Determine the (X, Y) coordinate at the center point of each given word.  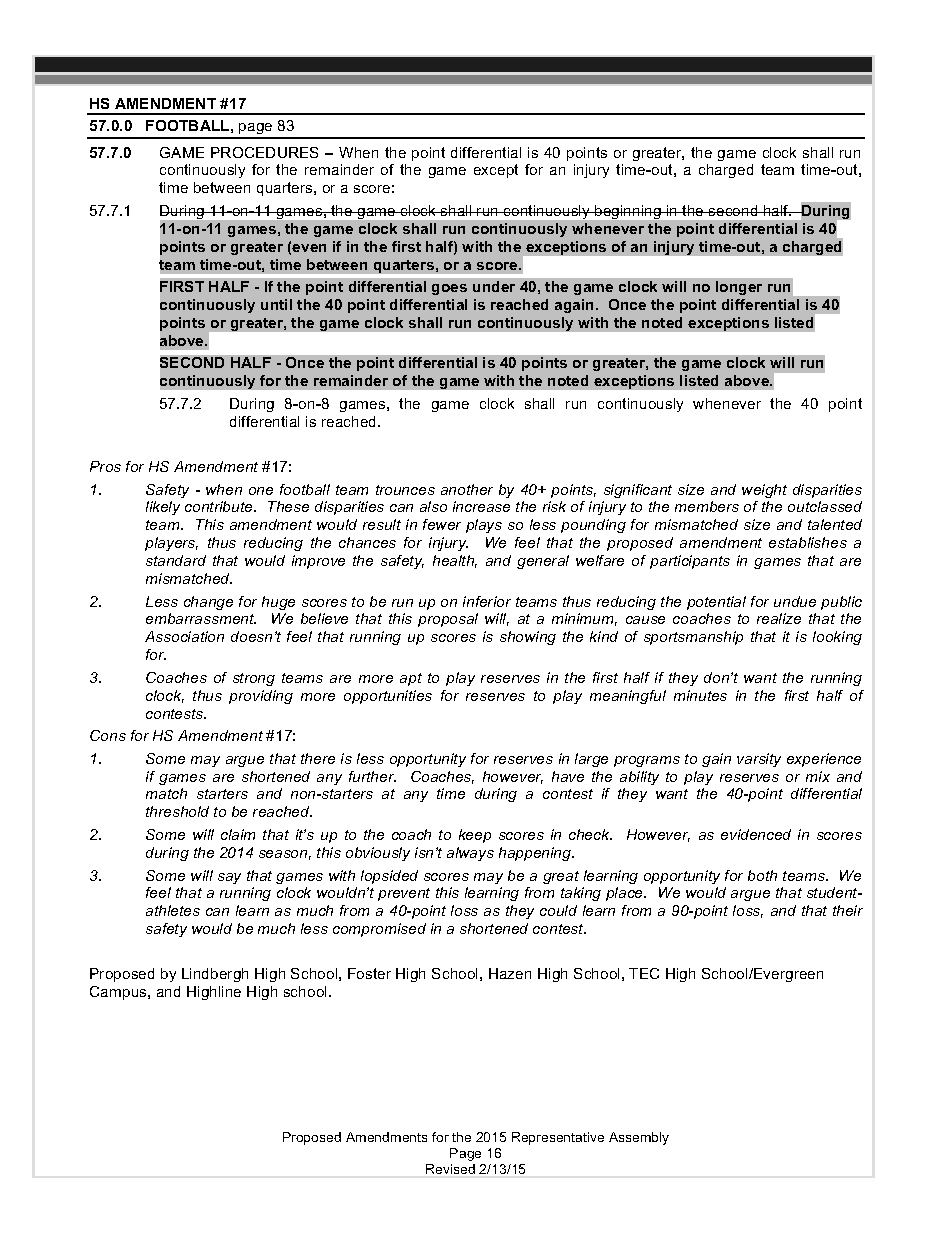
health (455, 561)
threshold (177, 811)
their (848, 910)
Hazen (510, 973)
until (276, 304)
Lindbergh (215, 975)
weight (764, 491)
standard (176, 560)
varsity (759, 760)
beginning (628, 212)
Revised (450, 1169)
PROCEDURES (264, 152)
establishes (808, 542)
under (494, 286)
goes (449, 289)
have (568, 776)
